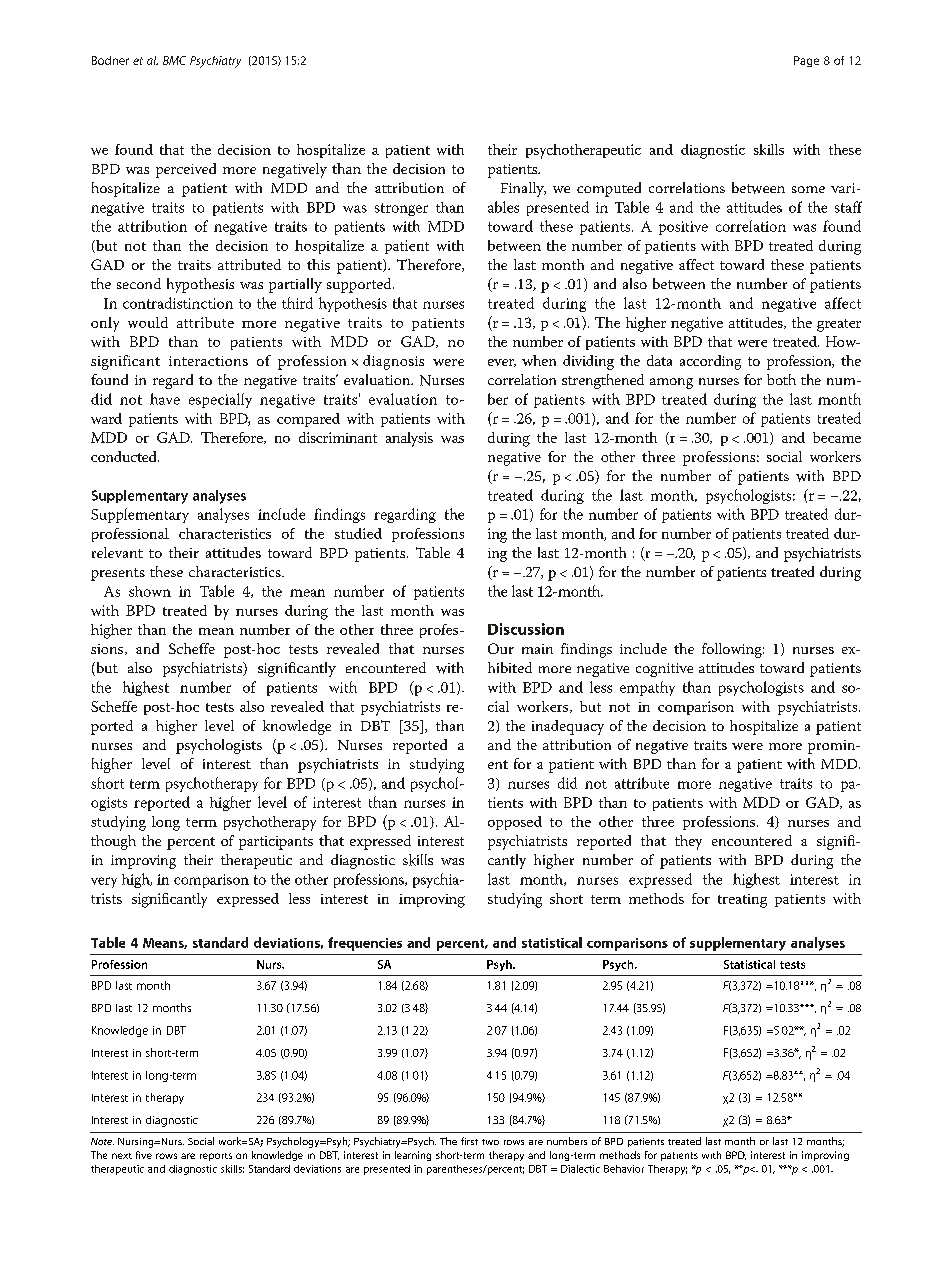 Image resolution: width=952 pixels, height=1270 pixels. Describe the element at coordinates (165, 399) in the screenshot. I see `have` at that location.
